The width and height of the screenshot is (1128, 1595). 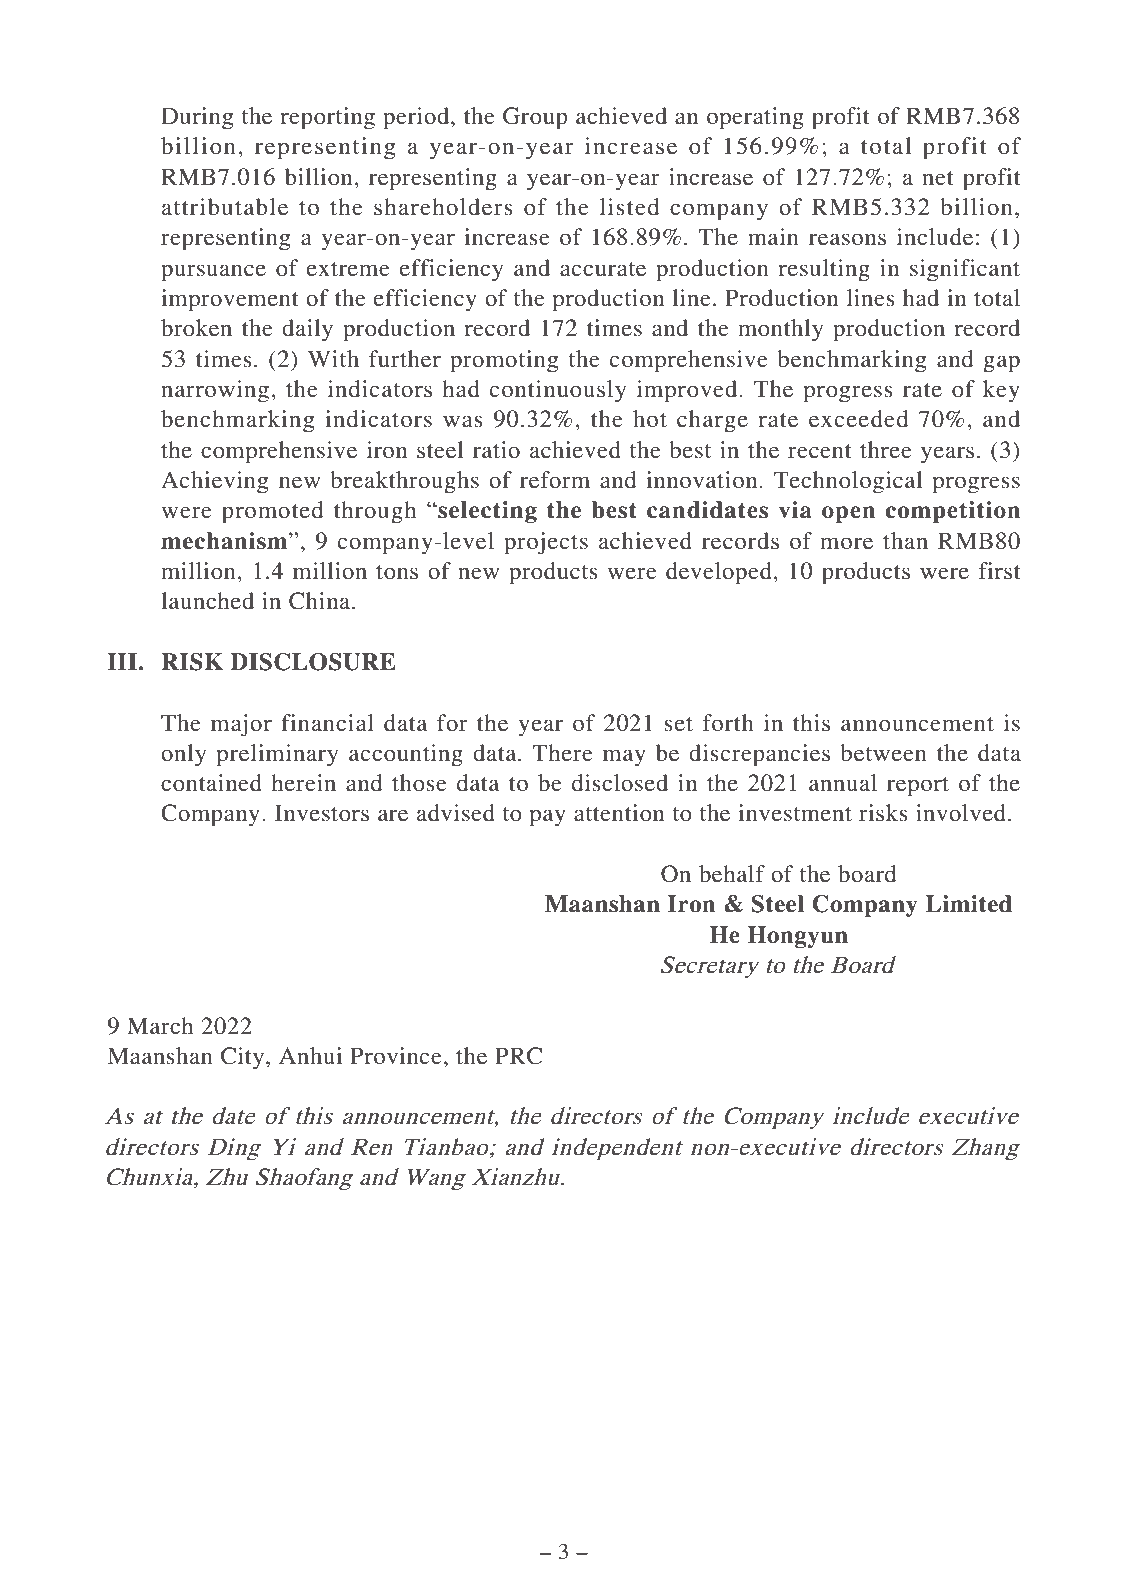 What do you see at coordinates (558, 391) in the screenshot?
I see `continuously` at bounding box center [558, 391].
